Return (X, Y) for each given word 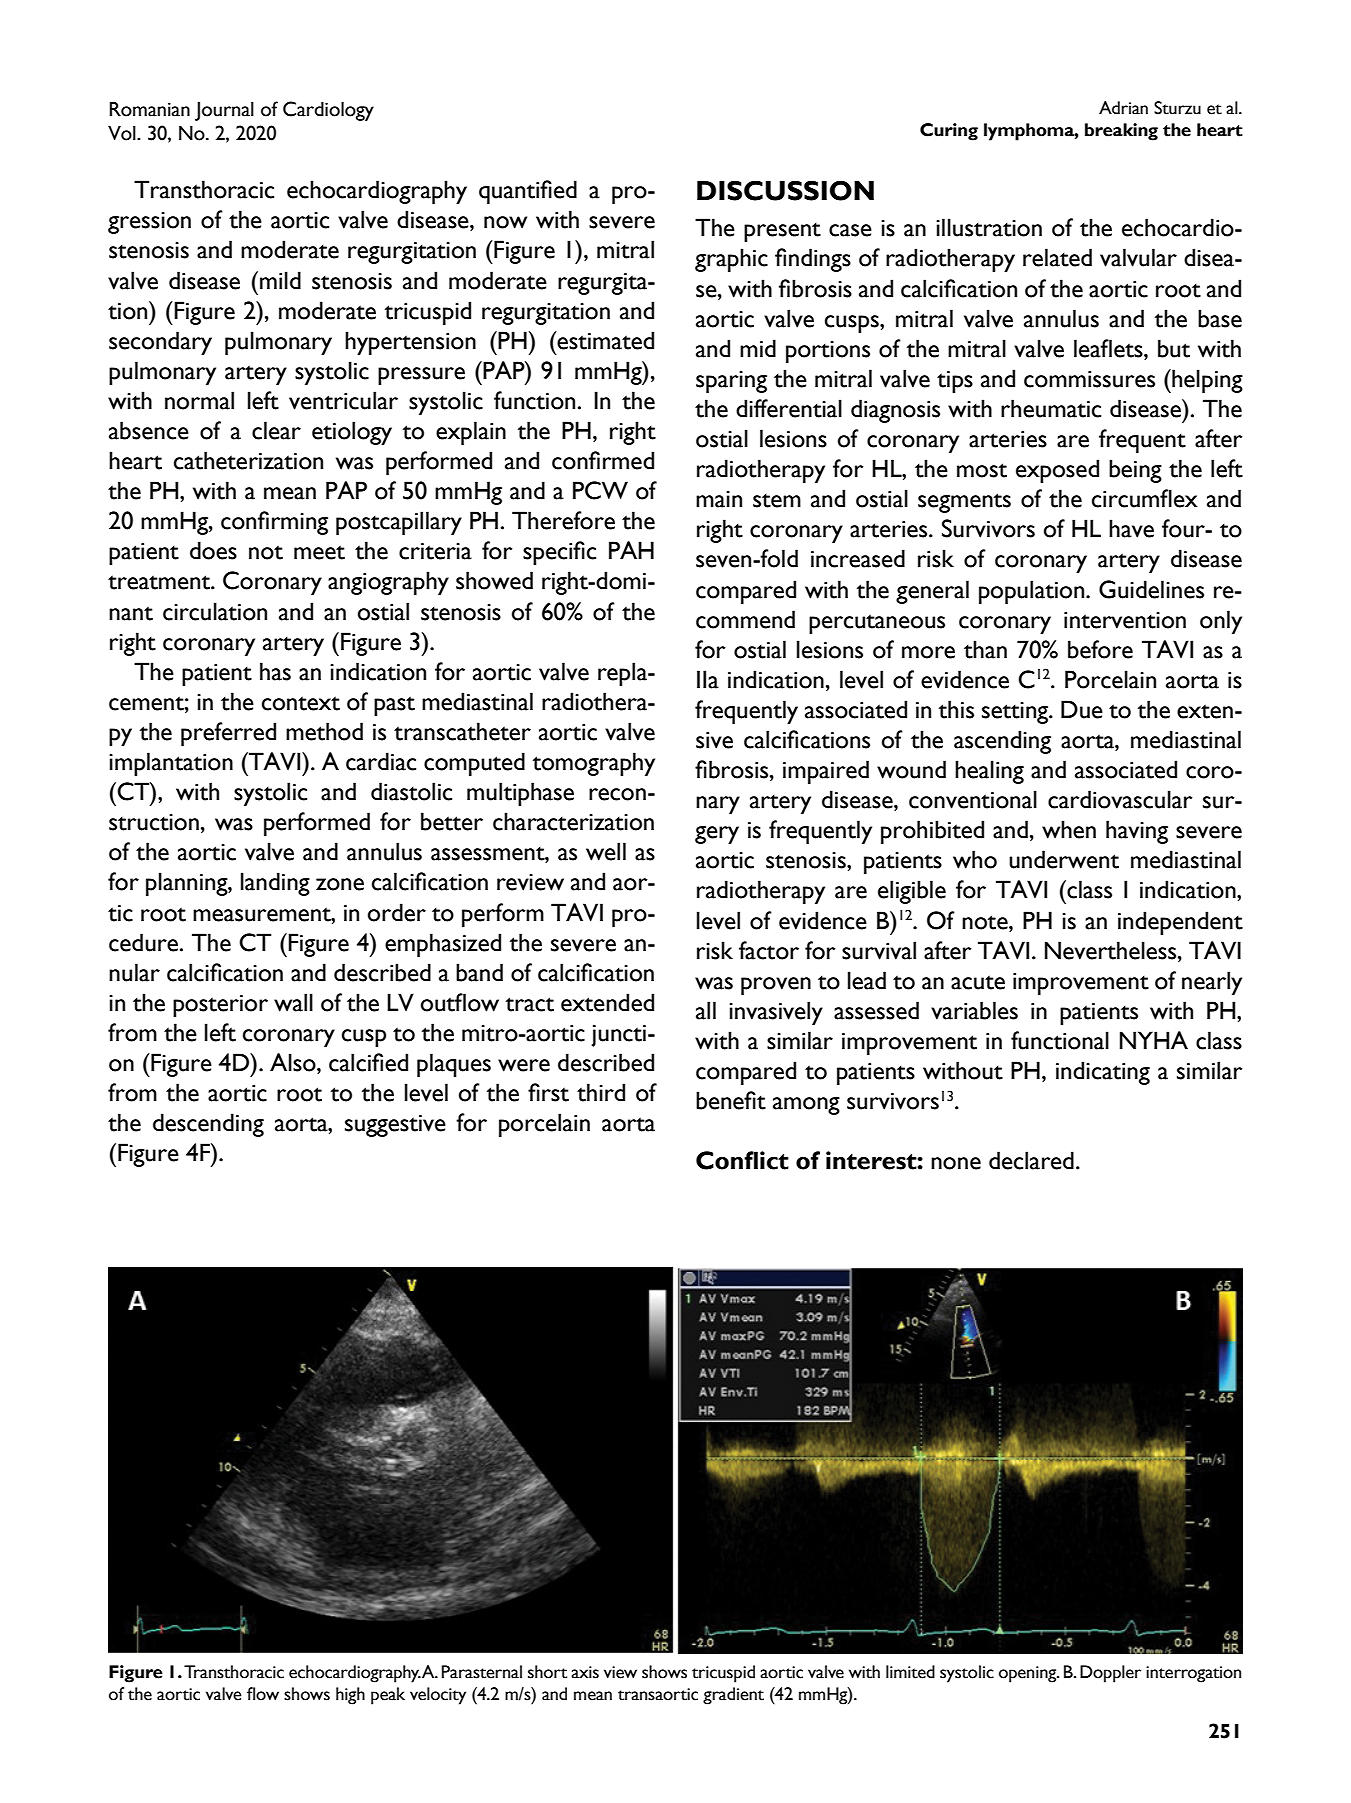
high (350, 1696)
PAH (631, 550)
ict (774, 1160)
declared (1031, 1160)
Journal (224, 111)
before (1100, 649)
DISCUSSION (785, 190)
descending (208, 1125)
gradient (733, 1696)
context (301, 703)
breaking (1121, 132)
